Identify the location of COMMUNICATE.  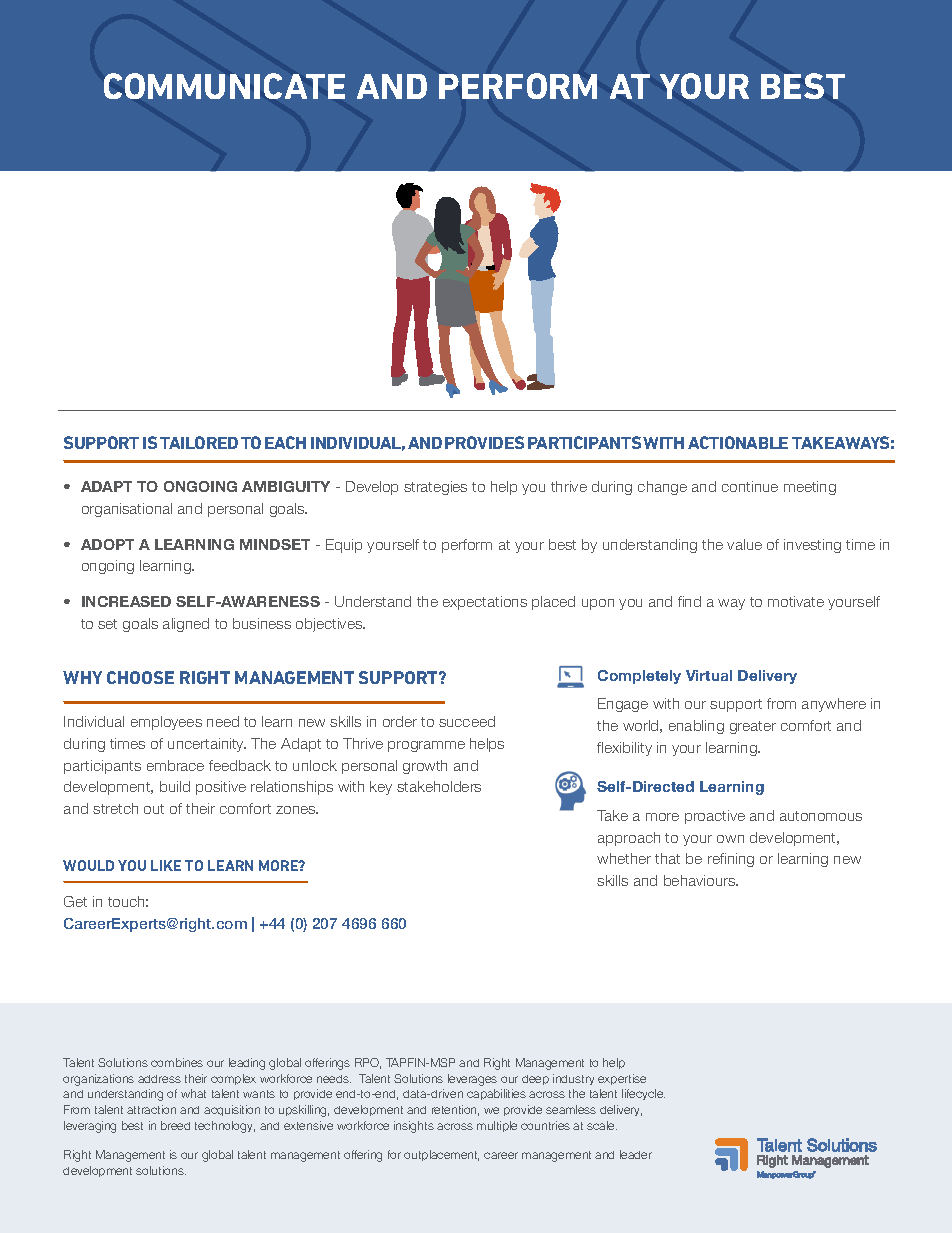
(224, 86).
